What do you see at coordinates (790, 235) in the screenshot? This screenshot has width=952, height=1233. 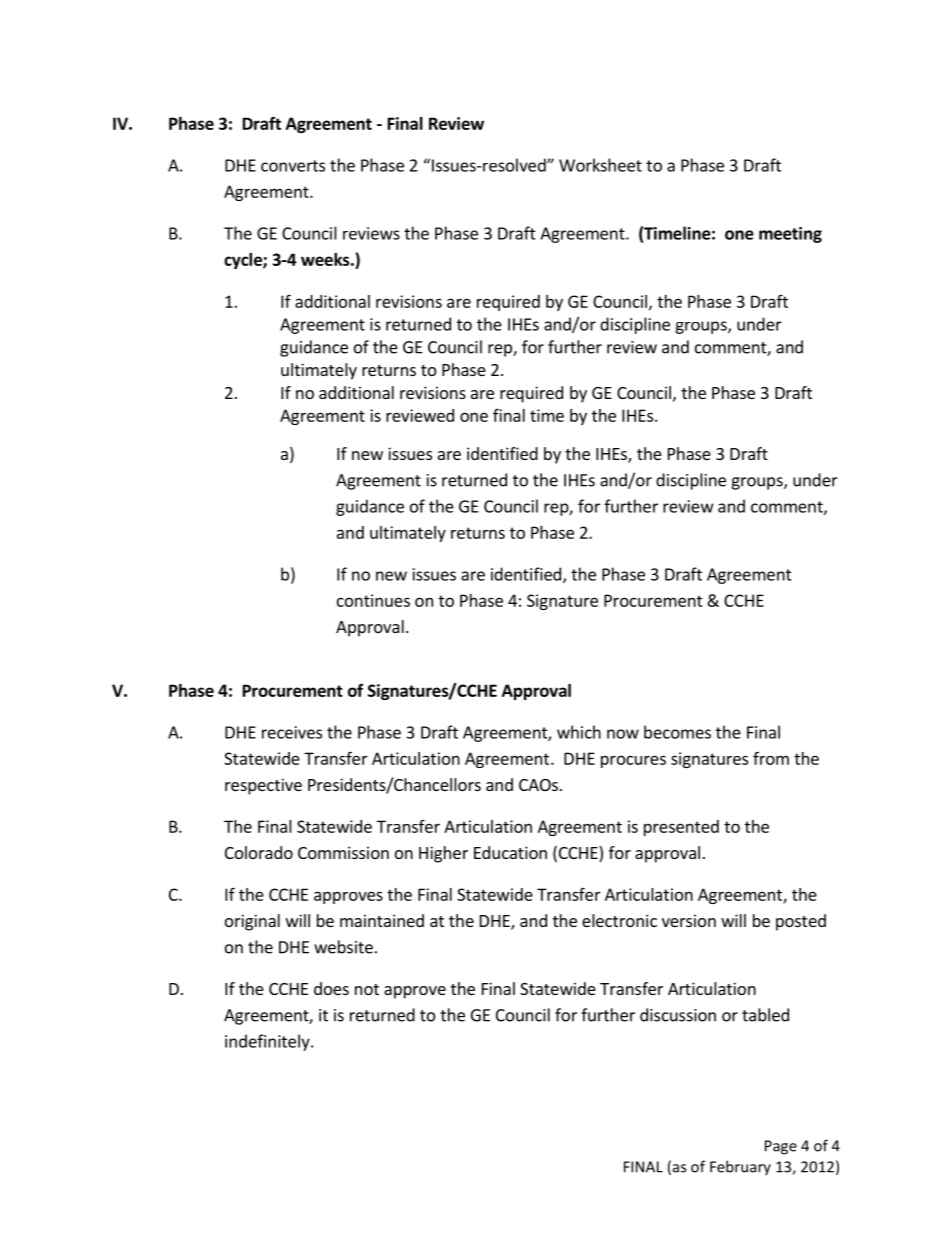 I see `meeting` at bounding box center [790, 235].
